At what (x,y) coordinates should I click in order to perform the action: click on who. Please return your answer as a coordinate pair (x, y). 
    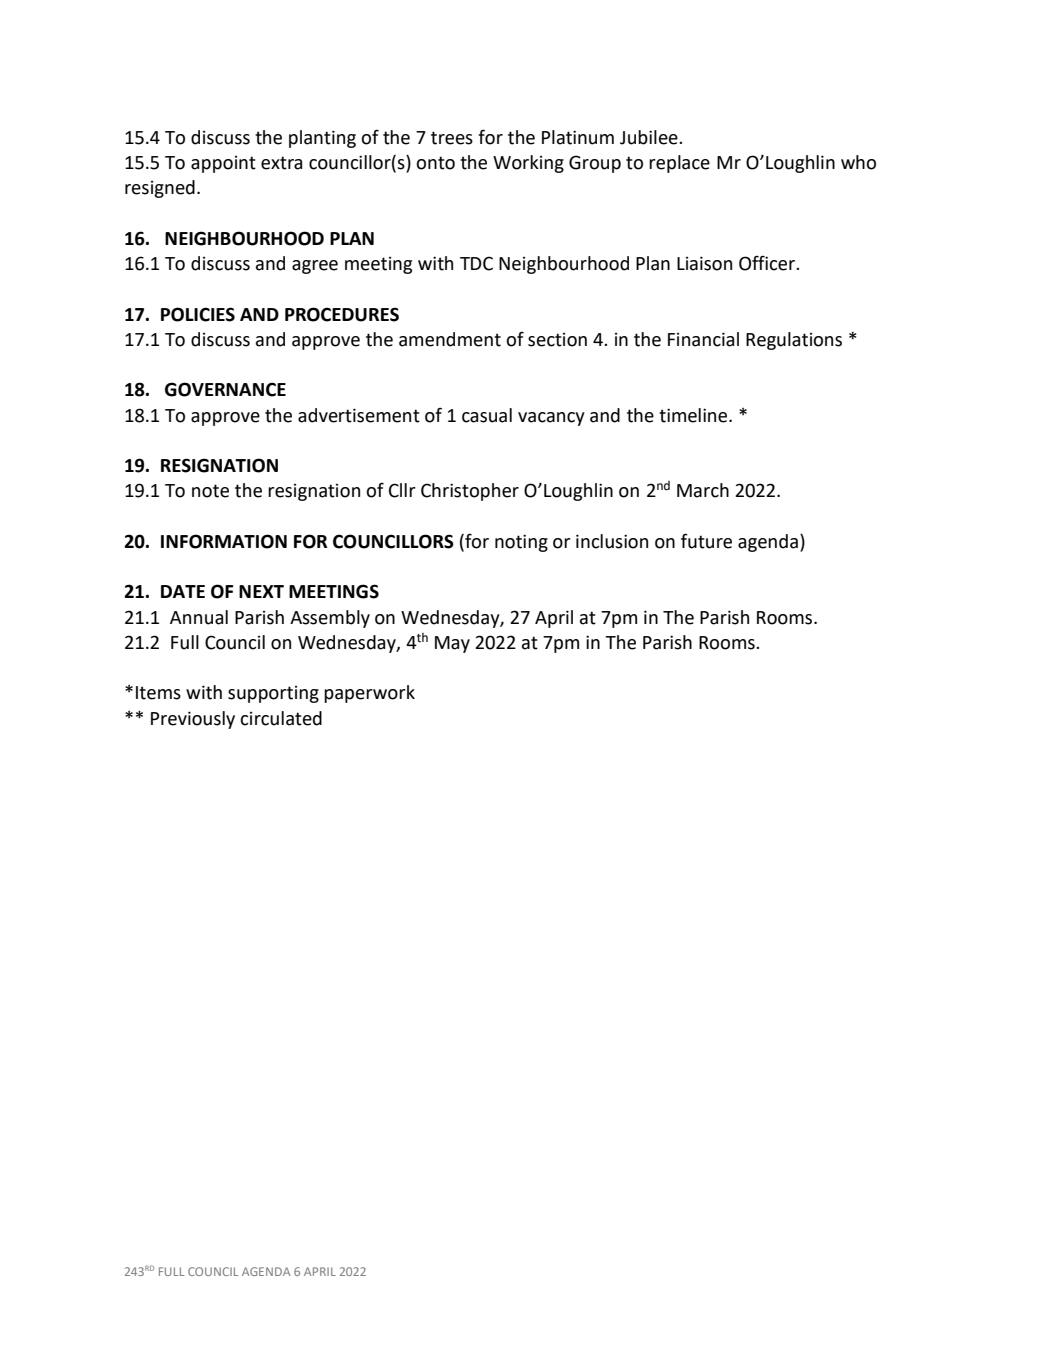
    Looking at the image, I should click on (858, 162).
